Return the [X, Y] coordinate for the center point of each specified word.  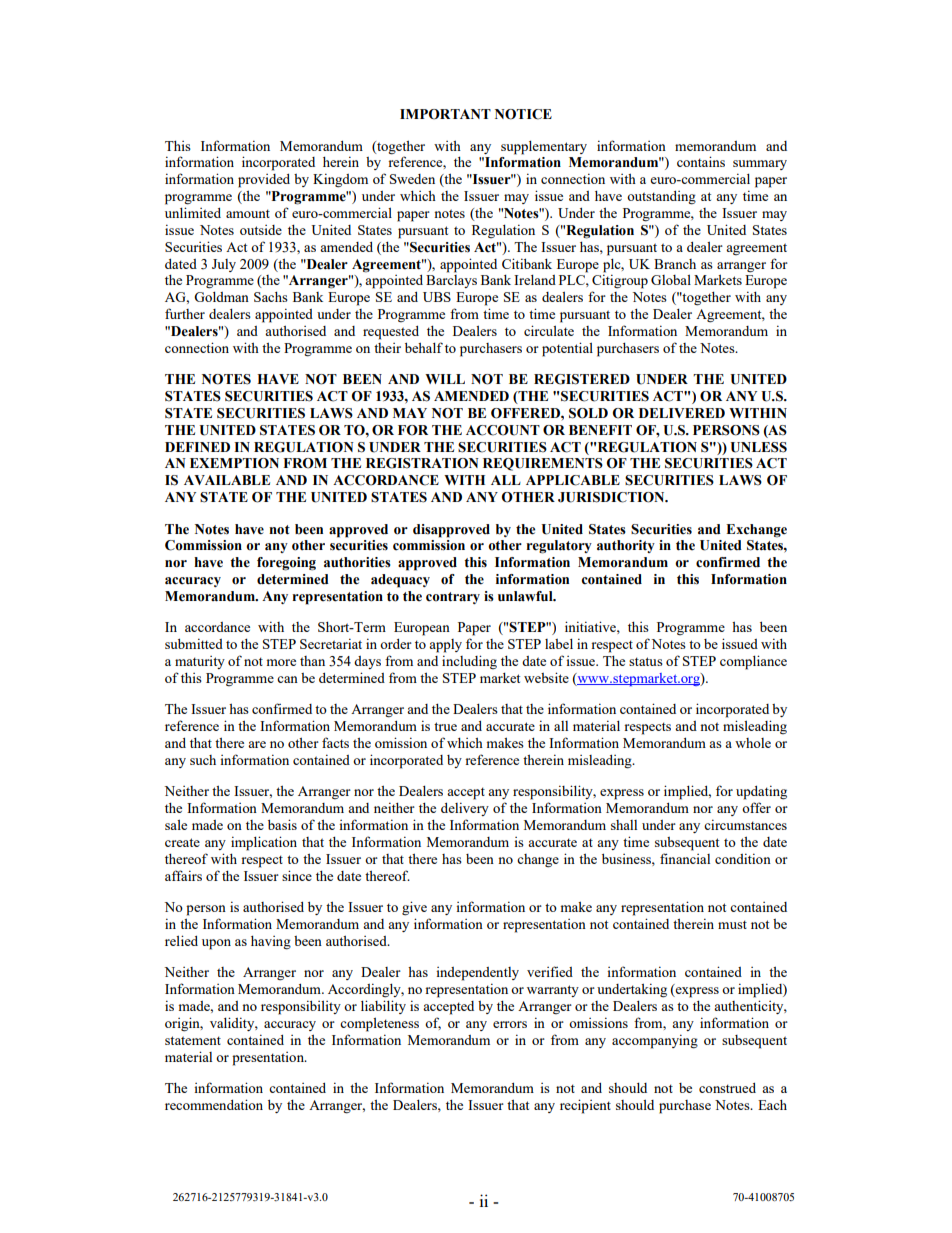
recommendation [214, 1104]
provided [264, 181]
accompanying [655, 1041]
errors [510, 1024]
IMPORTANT [445, 114]
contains [701, 161]
